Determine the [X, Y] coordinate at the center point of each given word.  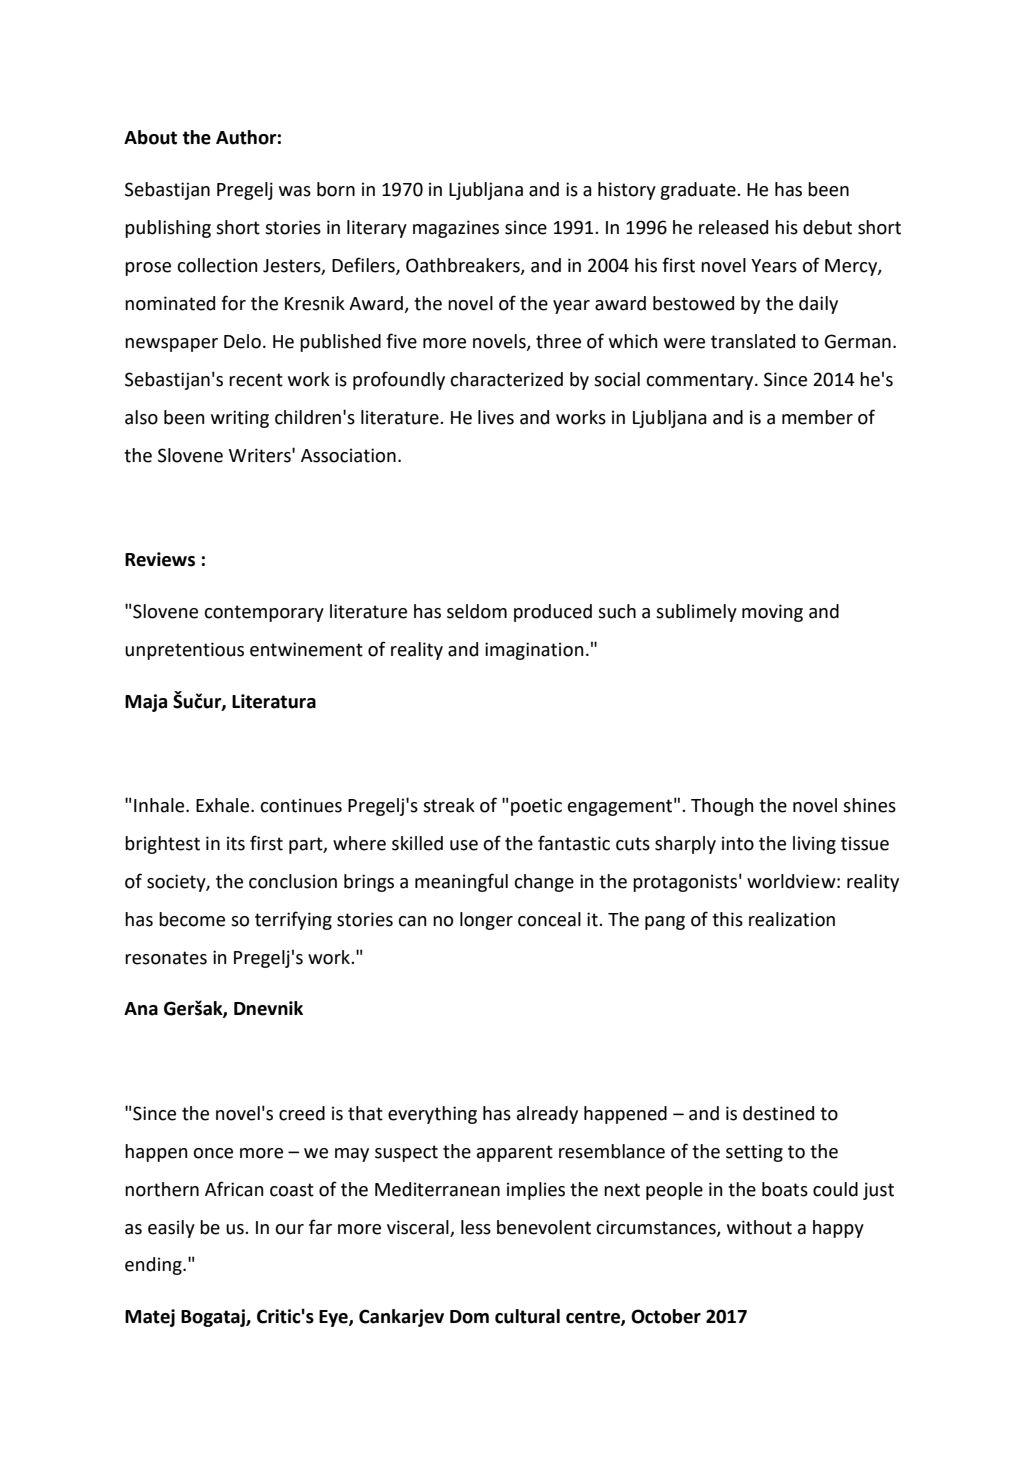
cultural [527, 1316]
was [295, 191]
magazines [456, 229]
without [759, 1227]
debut [827, 227]
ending [154, 1266]
